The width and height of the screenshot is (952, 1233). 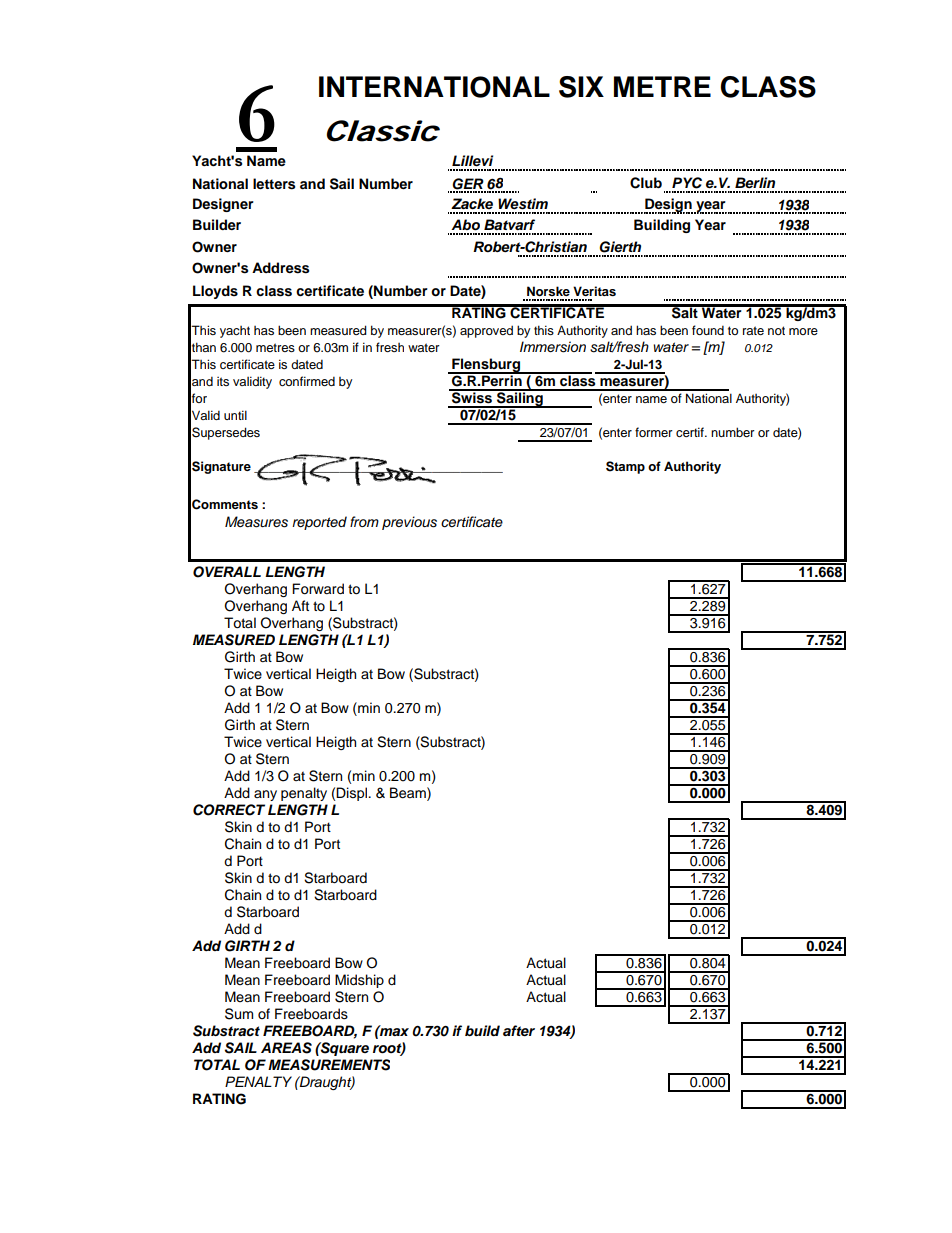 I want to click on until, so click(x=235, y=415).
